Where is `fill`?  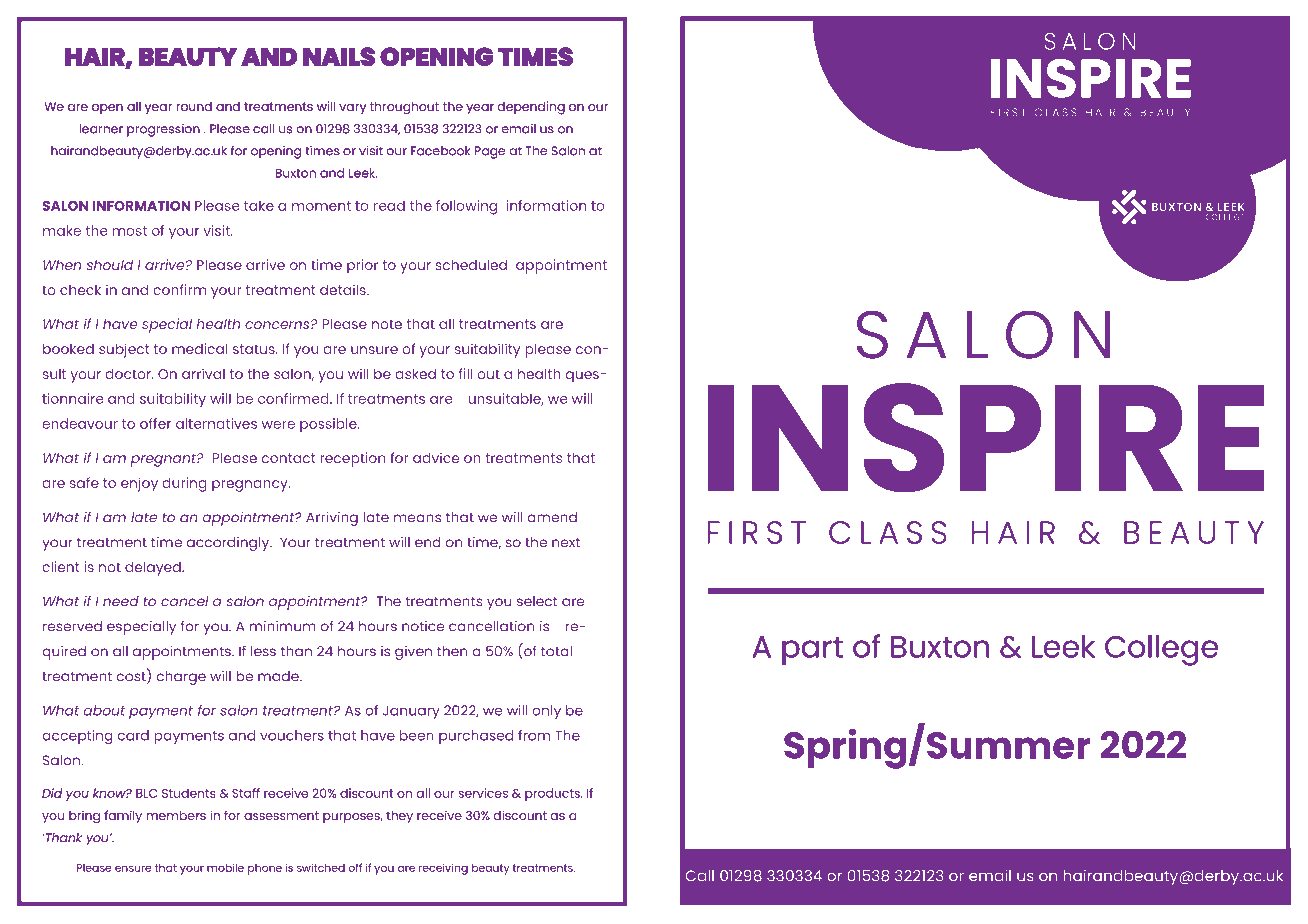 fill is located at coordinates (466, 373).
